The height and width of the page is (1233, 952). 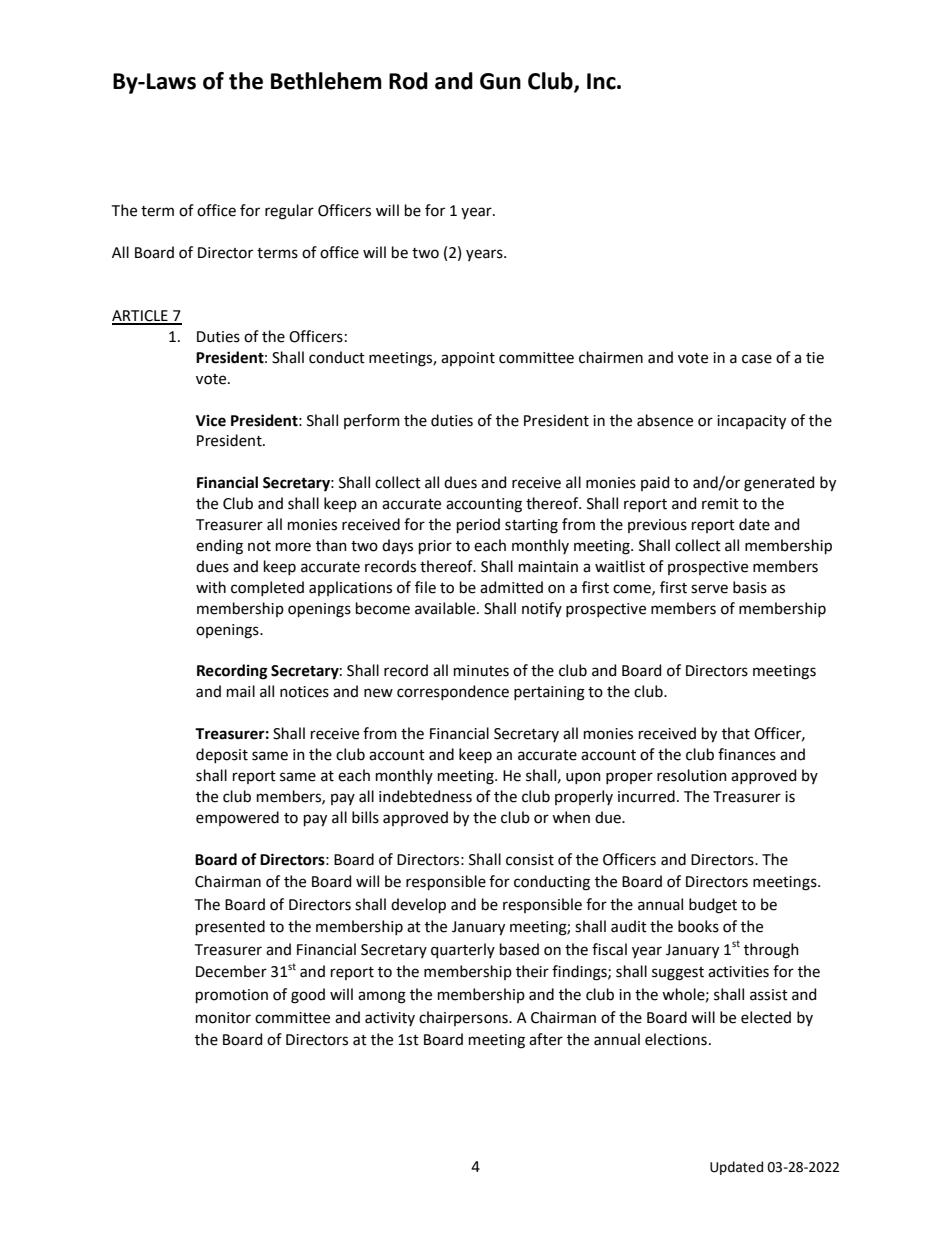 What do you see at coordinates (408, 81) in the page?
I see `Rod` at bounding box center [408, 81].
